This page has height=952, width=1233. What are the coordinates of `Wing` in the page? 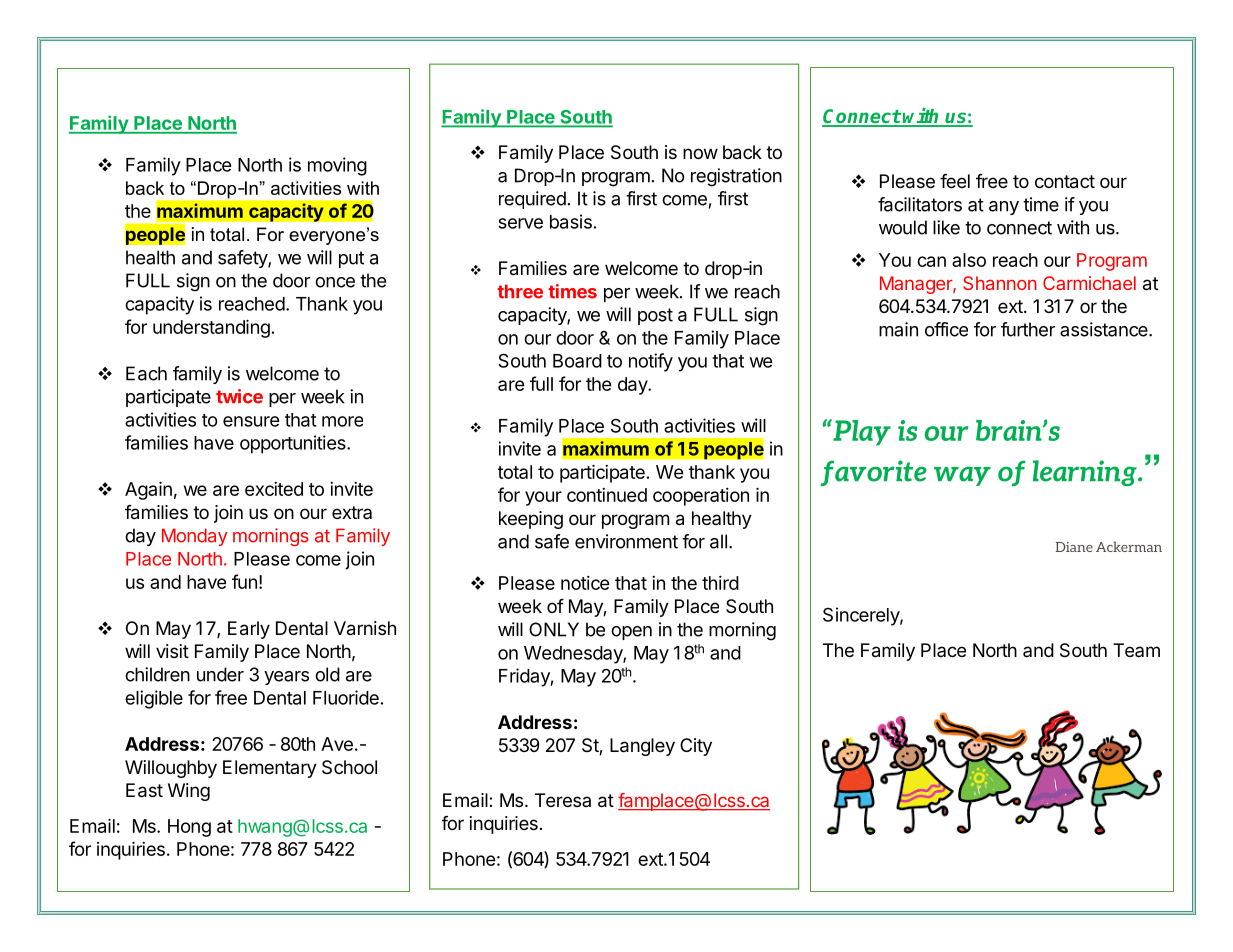 It's located at (189, 792).
